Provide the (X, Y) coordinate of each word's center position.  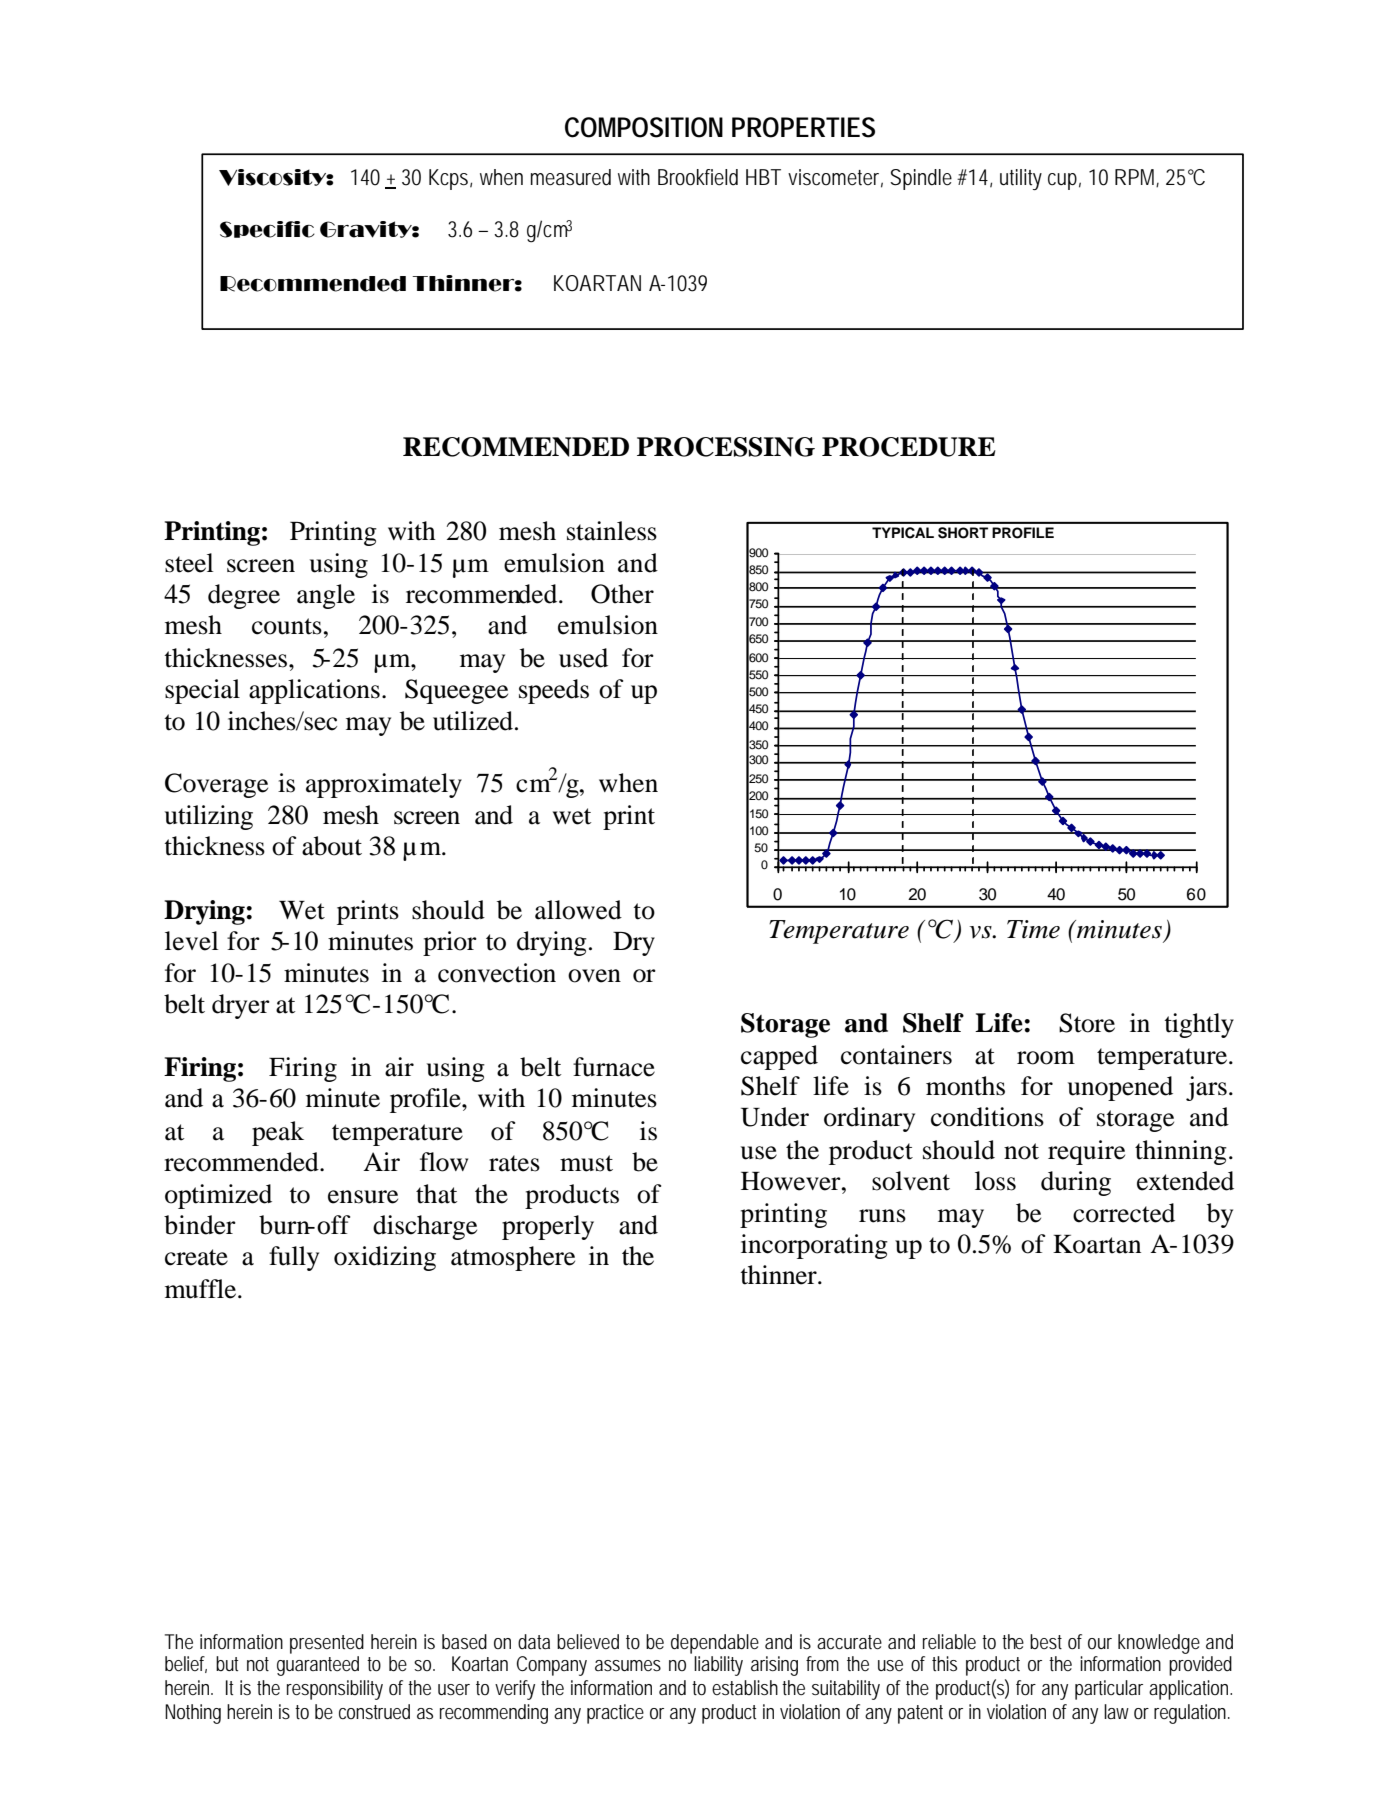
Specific (267, 229)
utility (1021, 179)
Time (1033, 929)
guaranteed (318, 1666)
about (332, 846)
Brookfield (698, 177)
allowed (578, 910)
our (1100, 1643)
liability (718, 1666)
